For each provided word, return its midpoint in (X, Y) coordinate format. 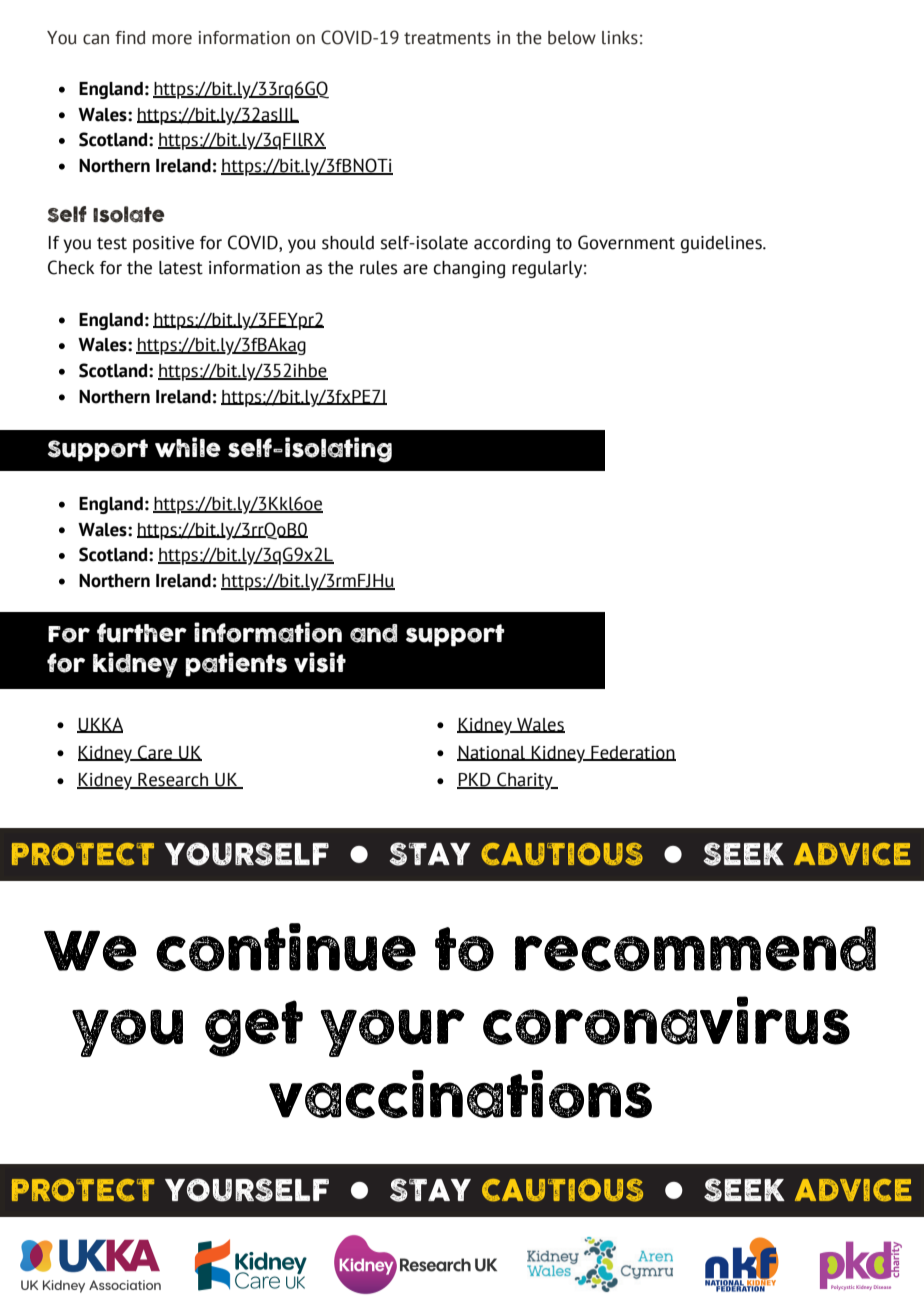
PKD (475, 781)
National (492, 753)
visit (320, 662)
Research (173, 781)
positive (163, 244)
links (620, 38)
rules (378, 268)
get (254, 1028)
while (188, 447)
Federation (632, 753)
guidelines (722, 244)
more (172, 39)
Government (626, 242)
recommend (695, 949)
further (142, 633)
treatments (447, 38)
